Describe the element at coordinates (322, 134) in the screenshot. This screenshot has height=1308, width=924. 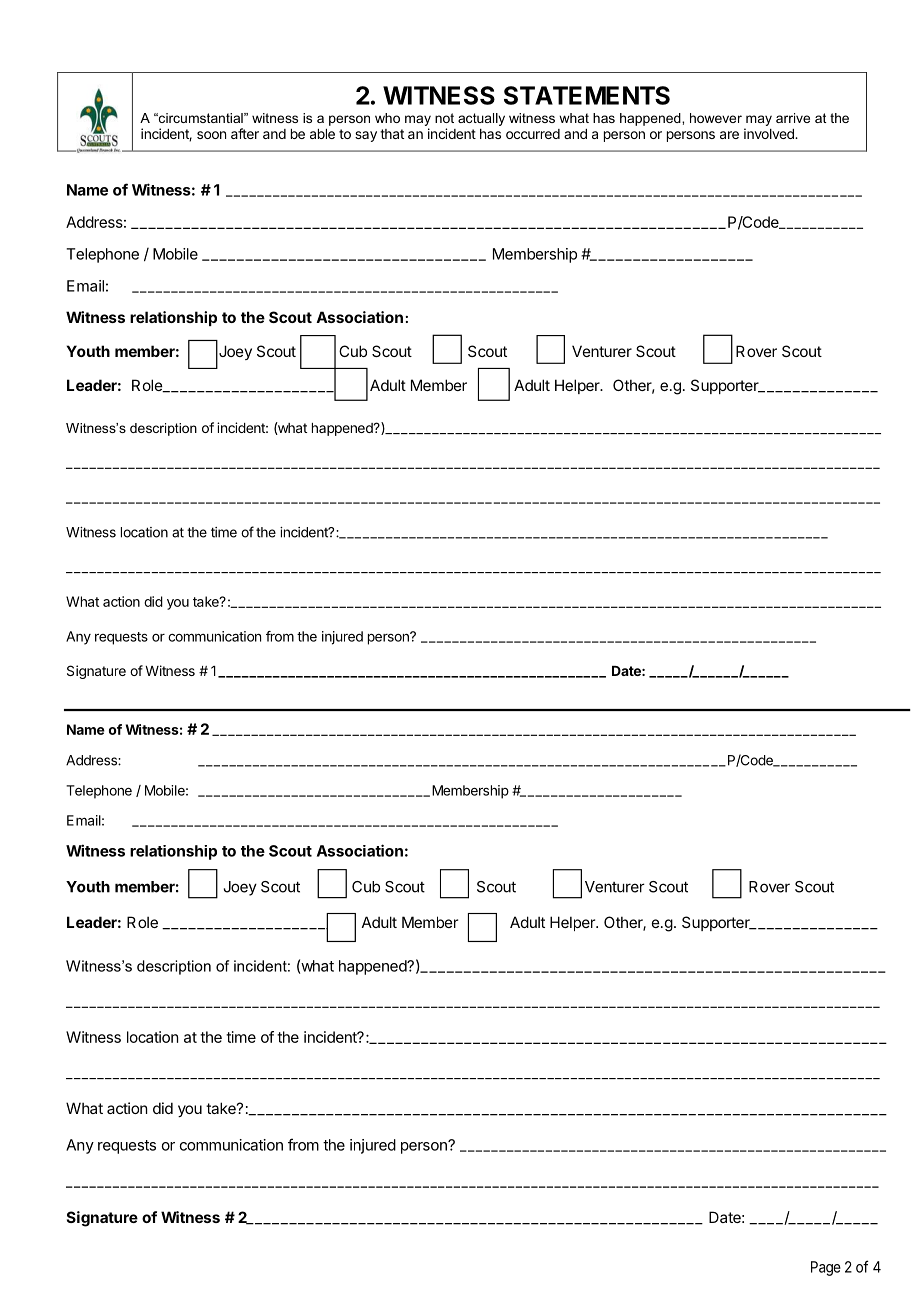
I see `able` at that location.
